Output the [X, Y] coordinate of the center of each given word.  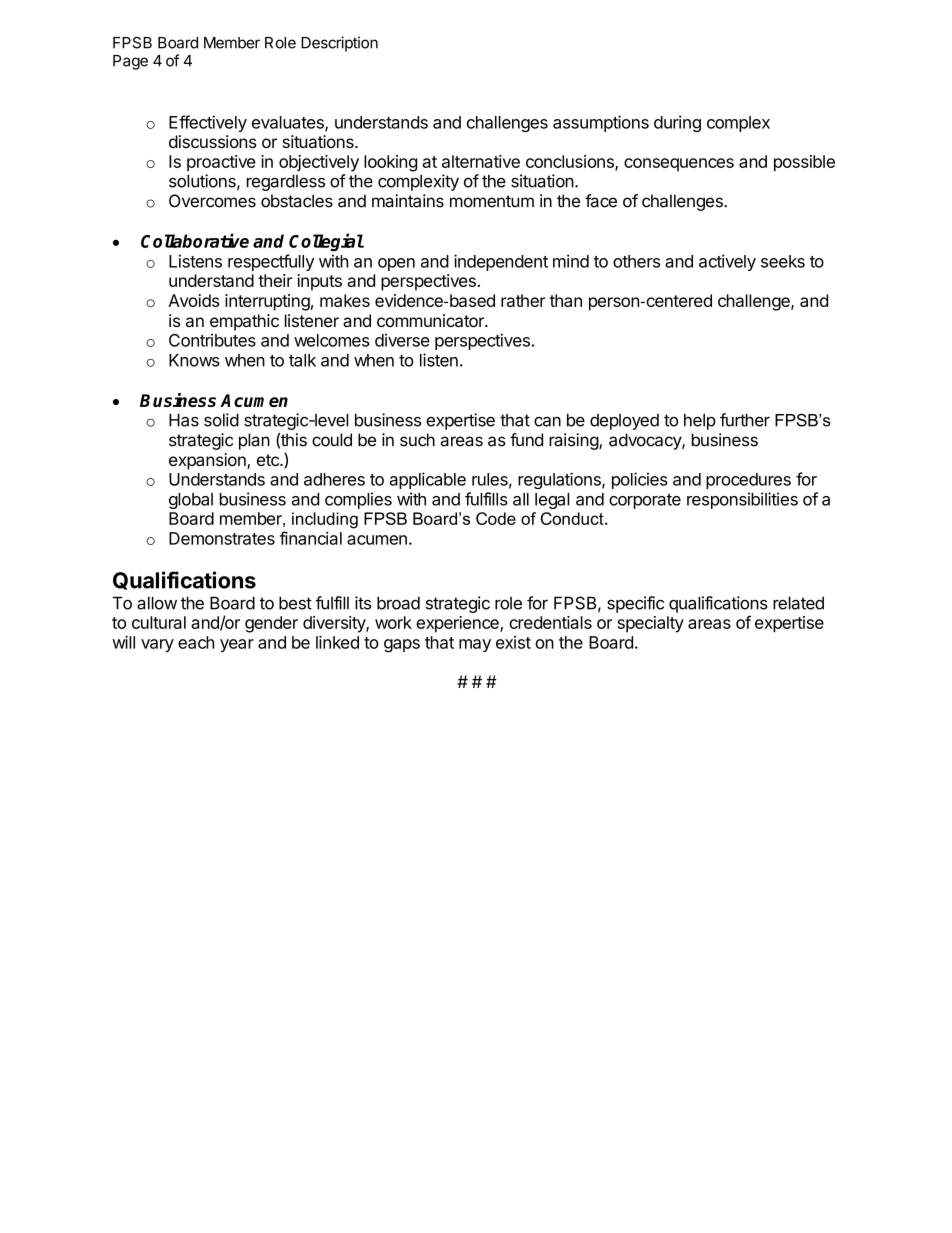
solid [221, 420]
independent [501, 262]
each [196, 642]
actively [727, 262]
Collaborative [195, 240]
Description [339, 44]
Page [130, 62]
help [700, 421]
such [417, 440]
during [677, 123]
